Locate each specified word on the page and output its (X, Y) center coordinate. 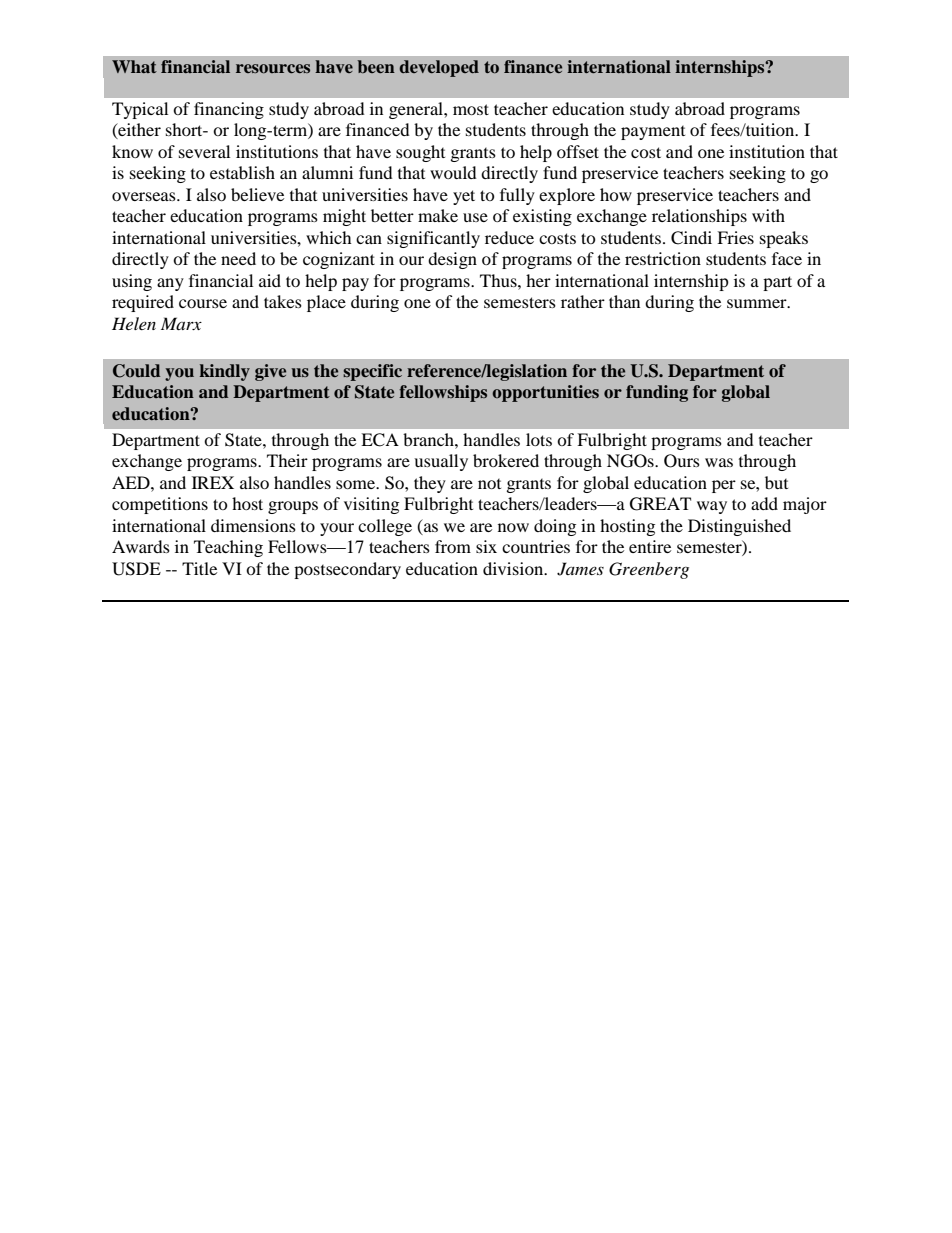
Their (287, 460)
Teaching (228, 548)
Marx (181, 323)
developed (439, 68)
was (719, 462)
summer (758, 303)
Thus (499, 280)
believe (257, 194)
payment (653, 133)
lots (539, 439)
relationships (699, 217)
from (453, 546)
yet (464, 197)
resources (273, 69)
